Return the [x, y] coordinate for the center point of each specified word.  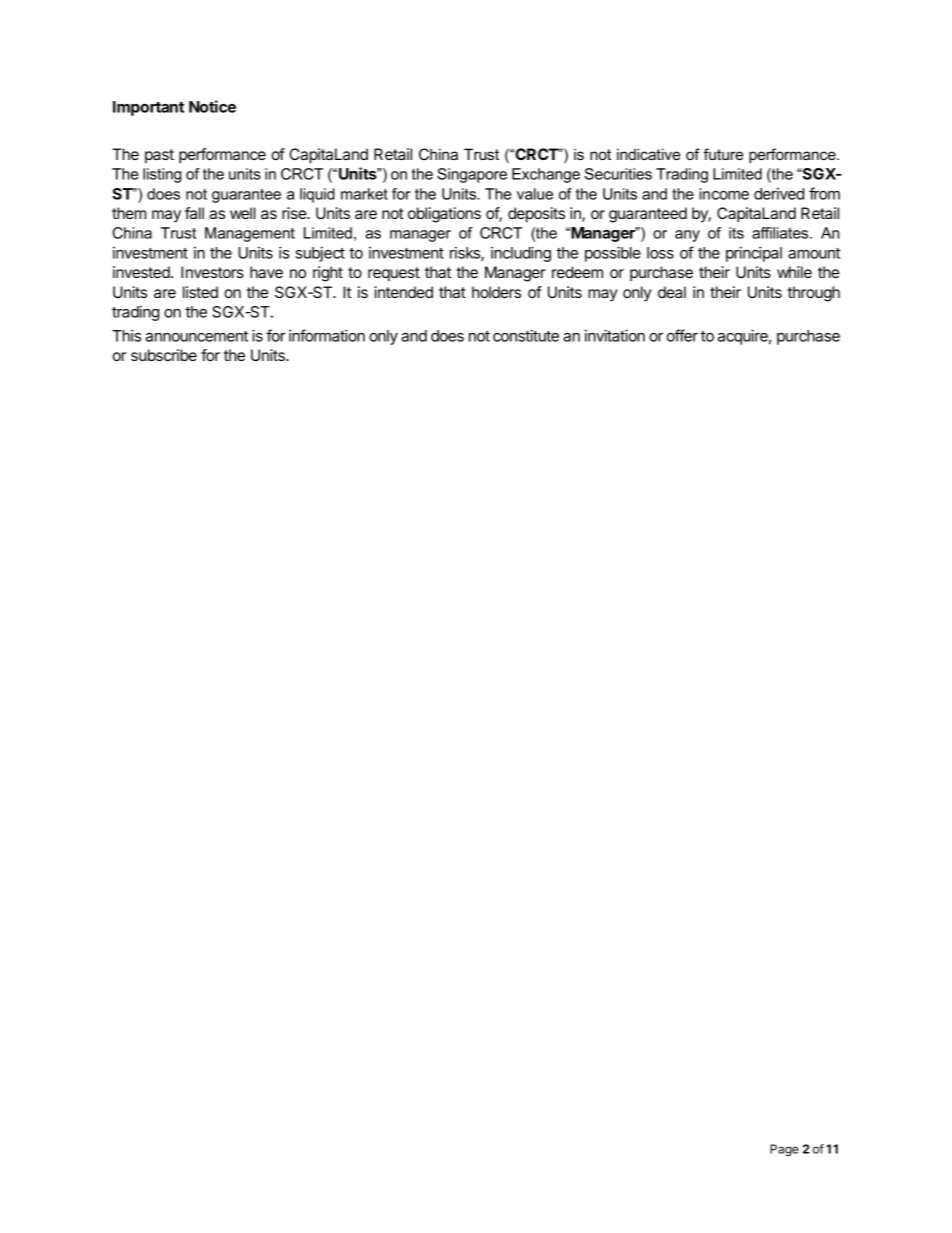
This [126, 336]
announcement [197, 336]
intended [403, 292]
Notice [212, 106]
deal [672, 292]
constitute [526, 335]
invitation [615, 335]
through [813, 294]
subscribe [164, 355]
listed [200, 292]
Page [784, 1150]
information [327, 335]
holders [496, 292]
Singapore [472, 175]
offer [682, 335]
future [723, 154]
